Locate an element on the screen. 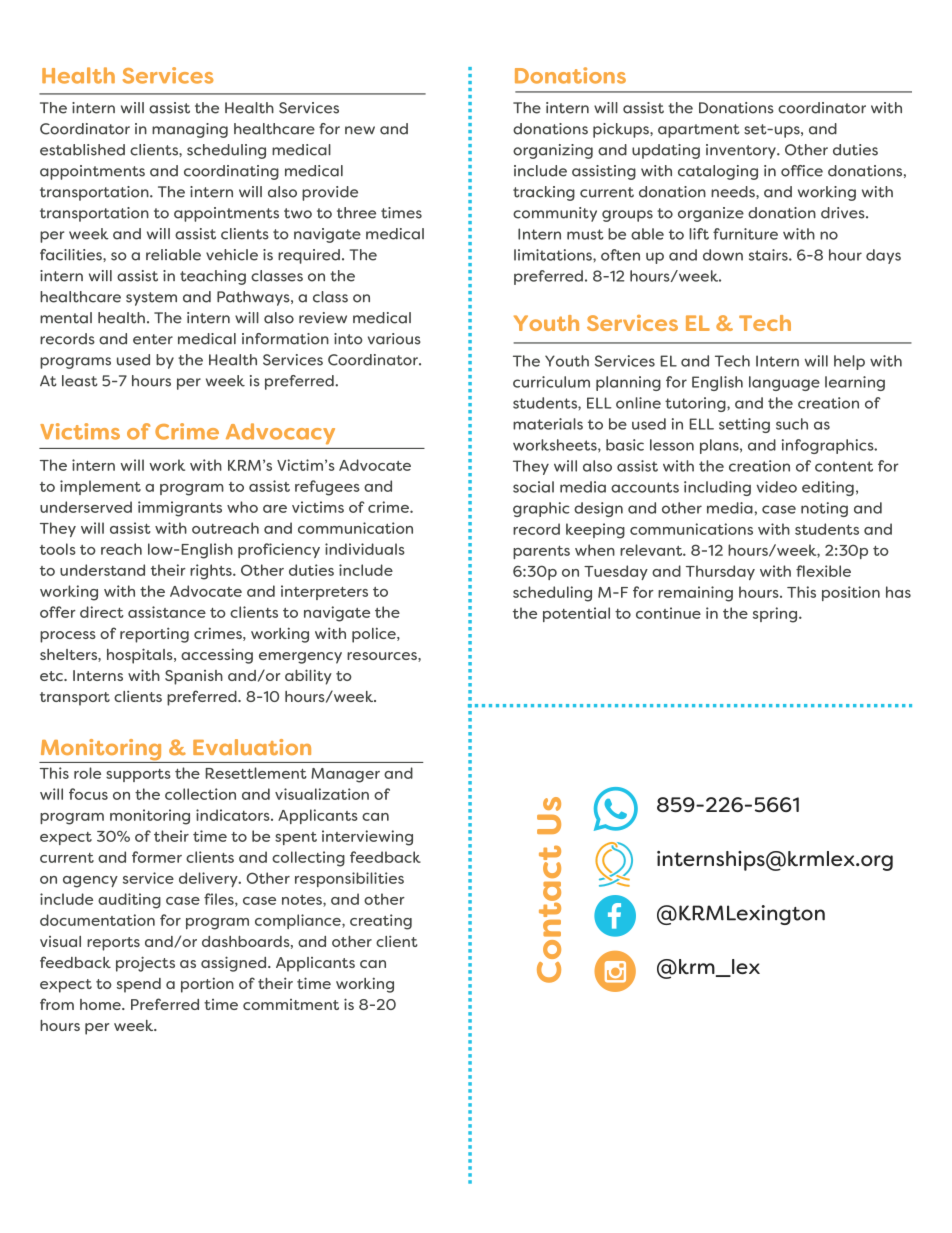 This screenshot has width=952, height=1233. Spanish is located at coordinates (194, 677).
